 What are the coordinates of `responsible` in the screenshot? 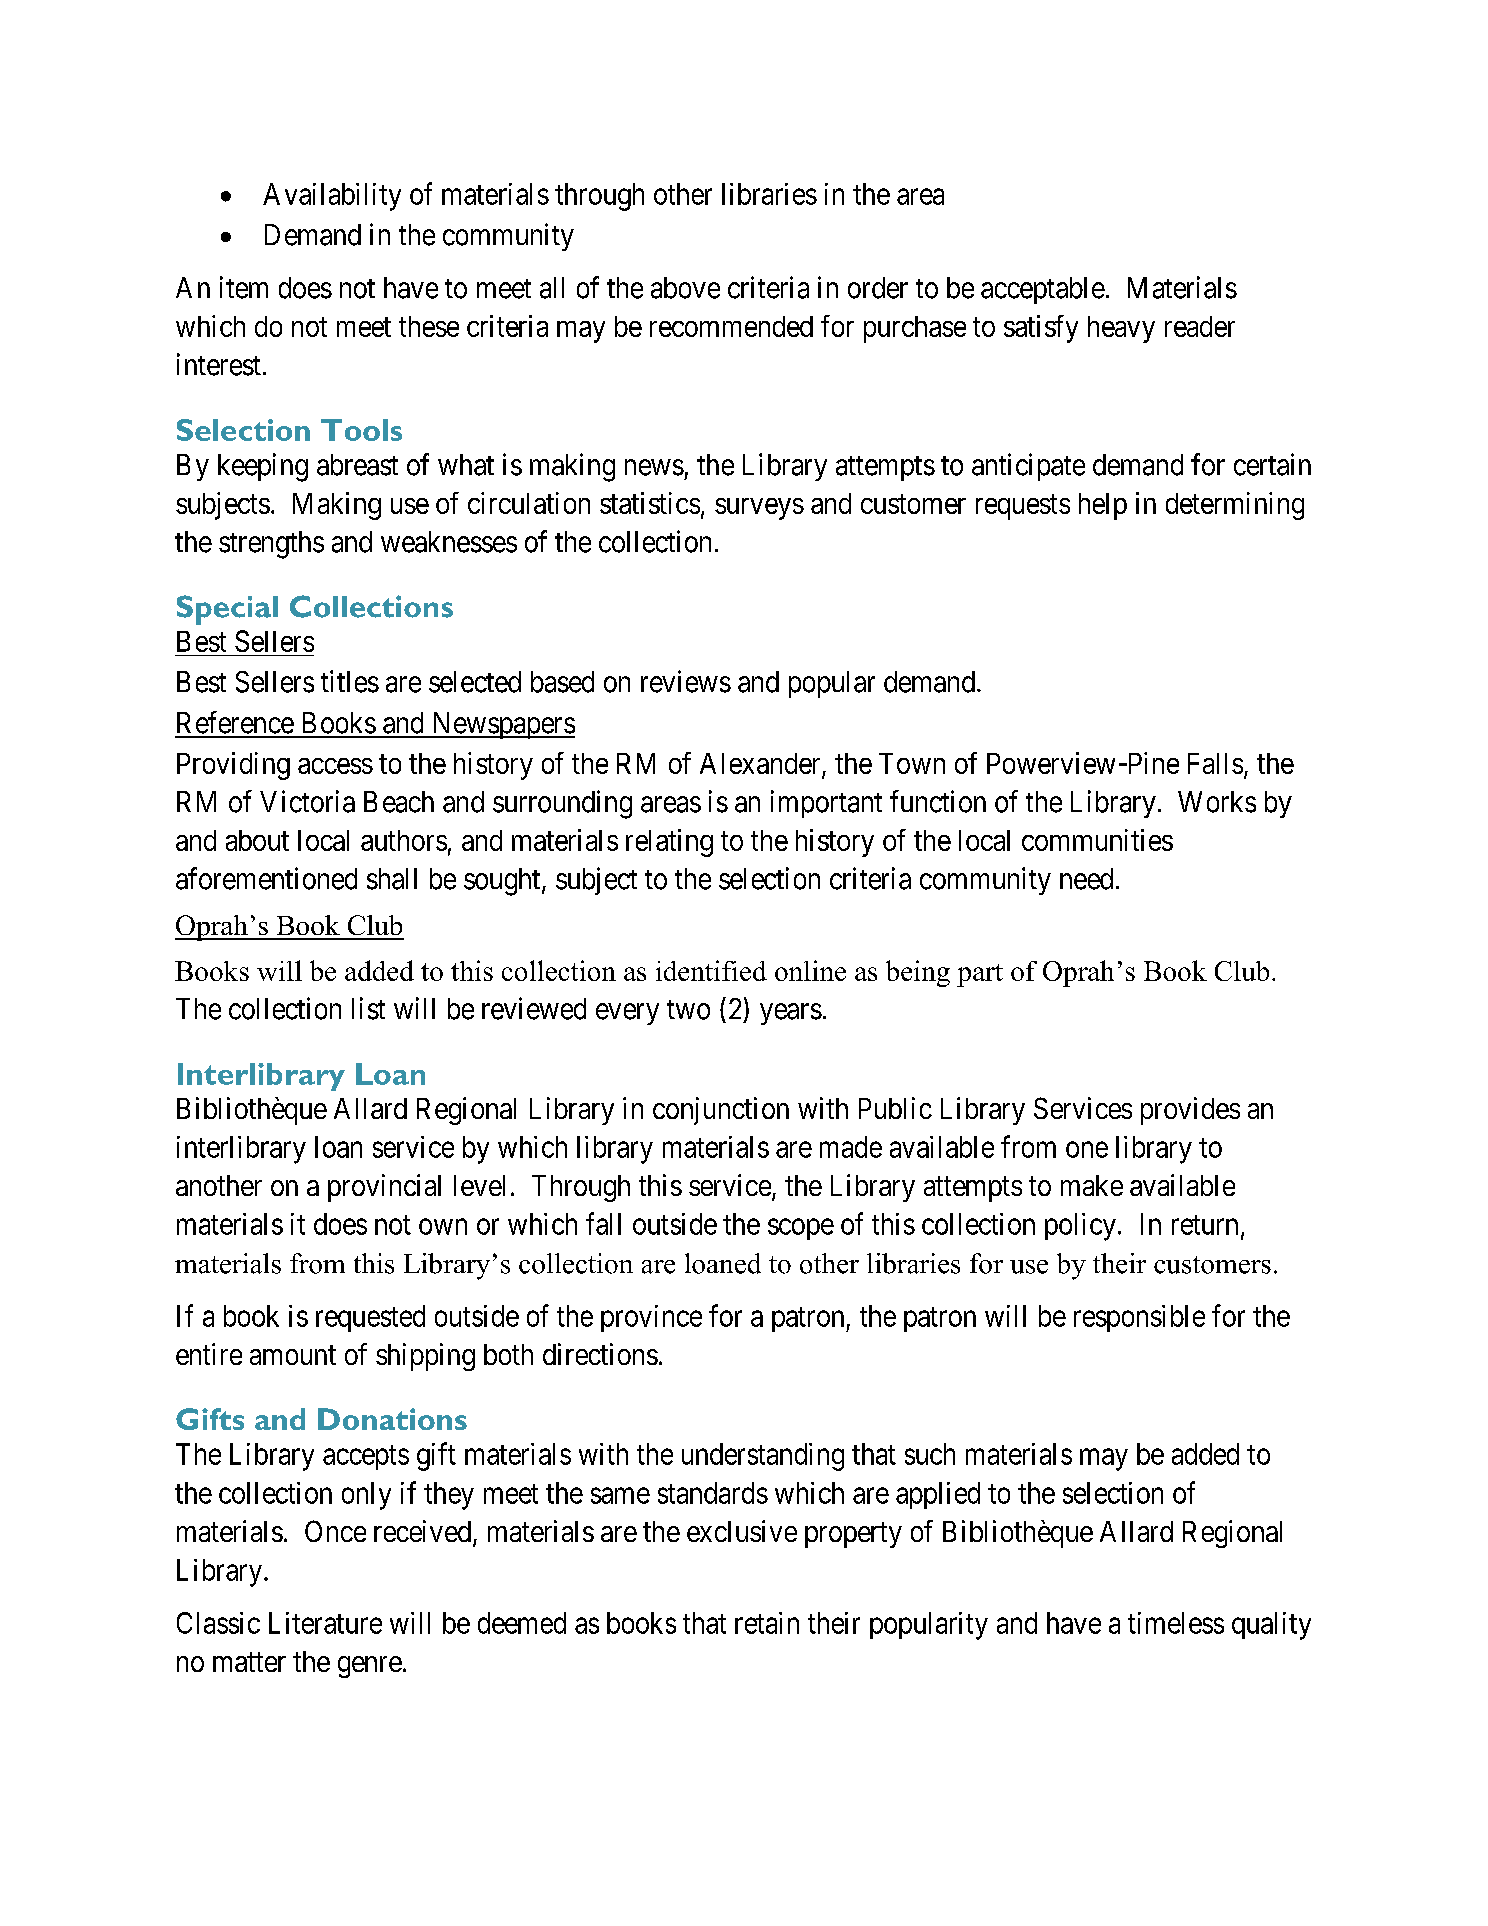 It's located at (1139, 1318).
